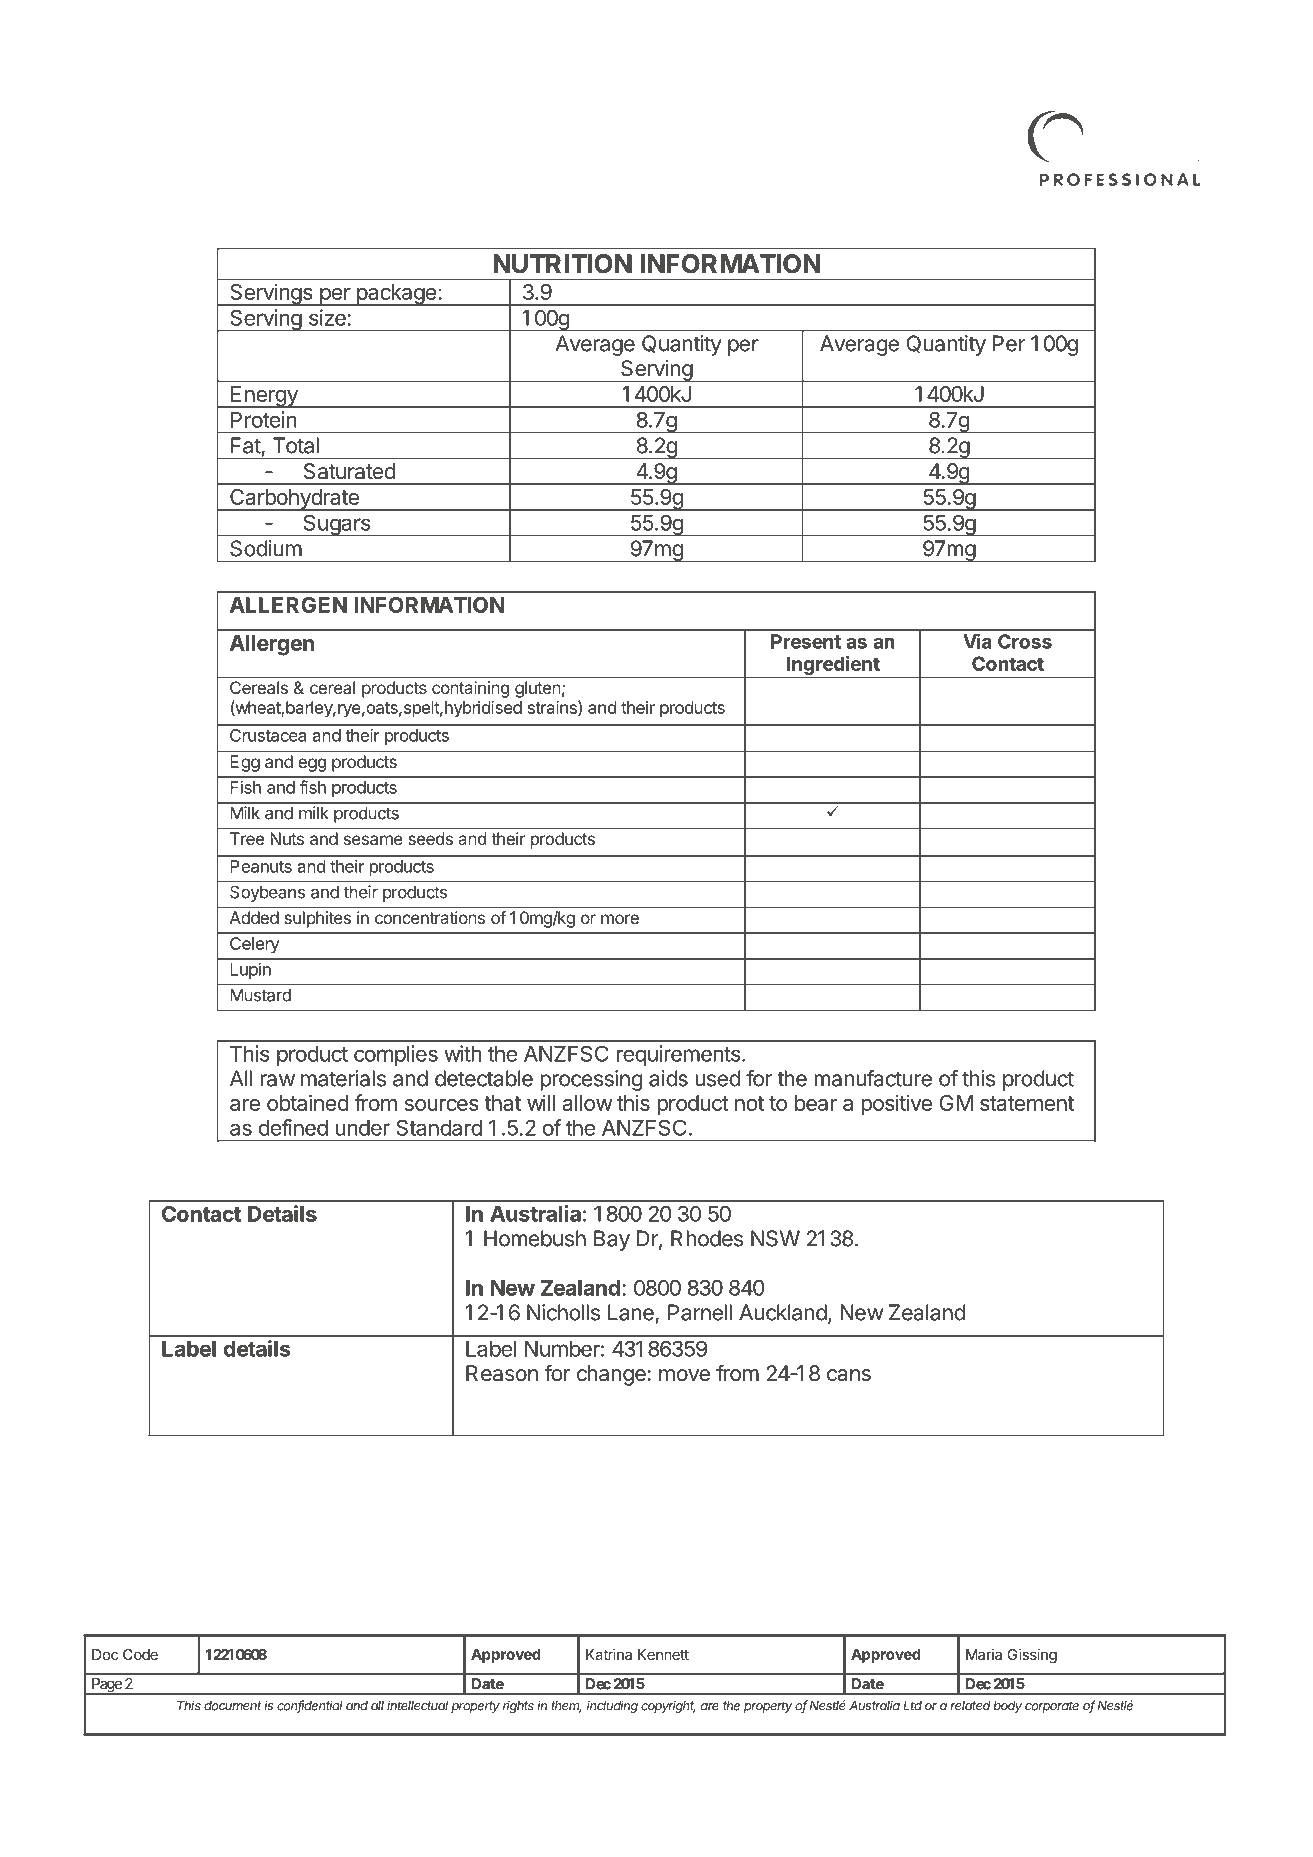 This document has height=1857, width=1313. What do you see at coordinates (327, 317) in the document?
I see `size` at bounding box center [327, 317].
